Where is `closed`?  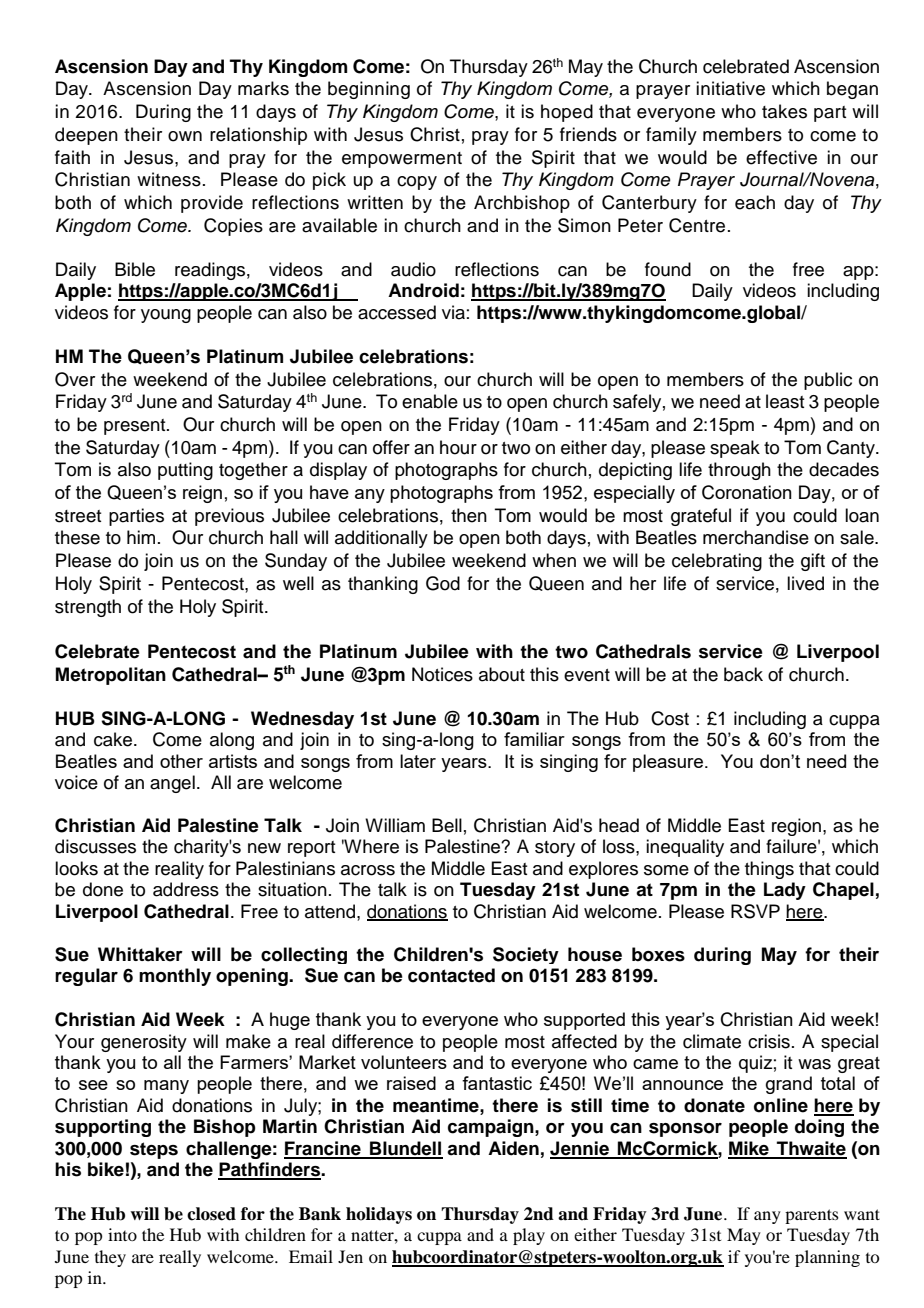 closed is located at coordinates (211, 1214).
